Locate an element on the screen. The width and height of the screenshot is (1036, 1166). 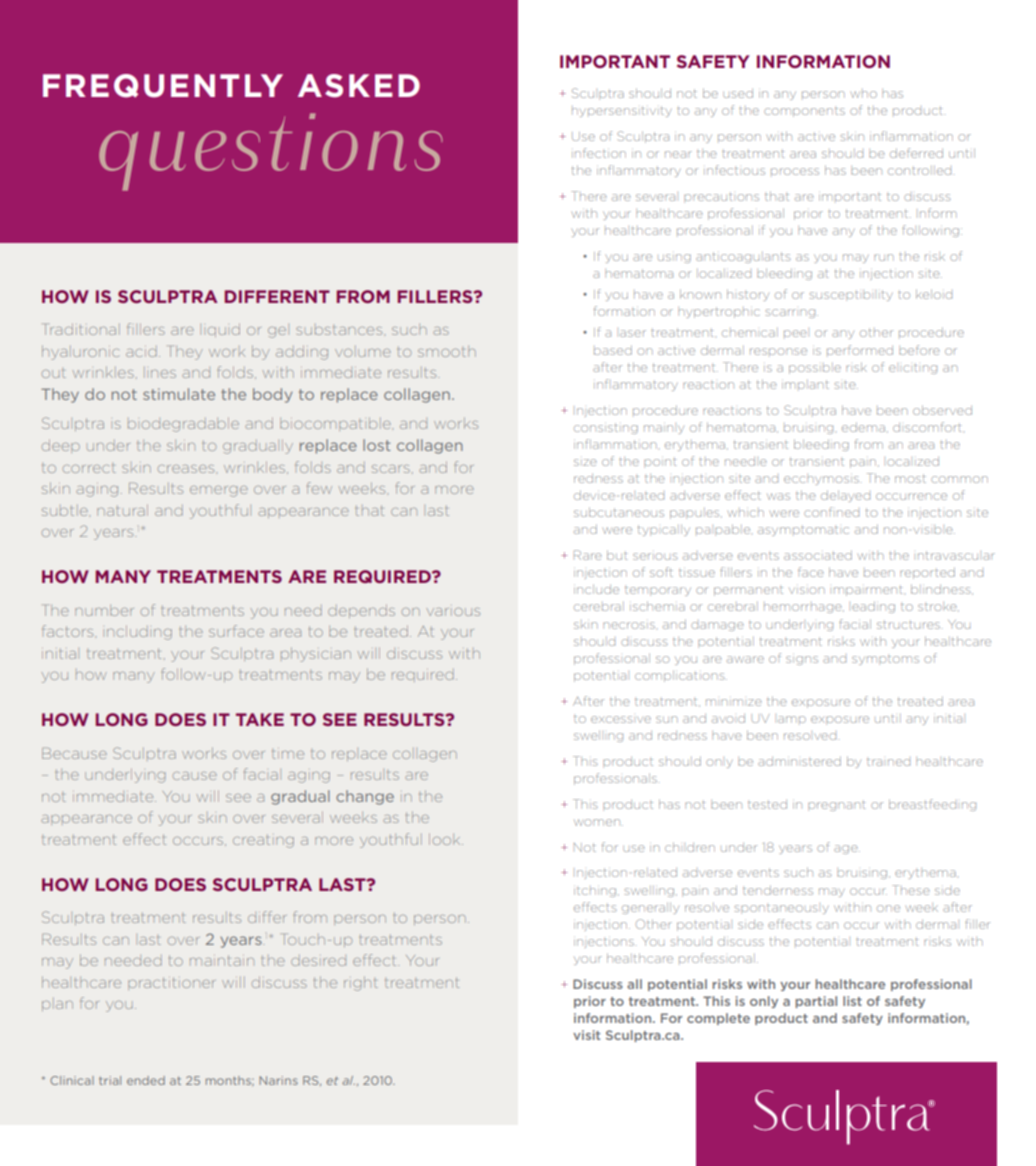
pregnant is located at coordinates (837, 806).
